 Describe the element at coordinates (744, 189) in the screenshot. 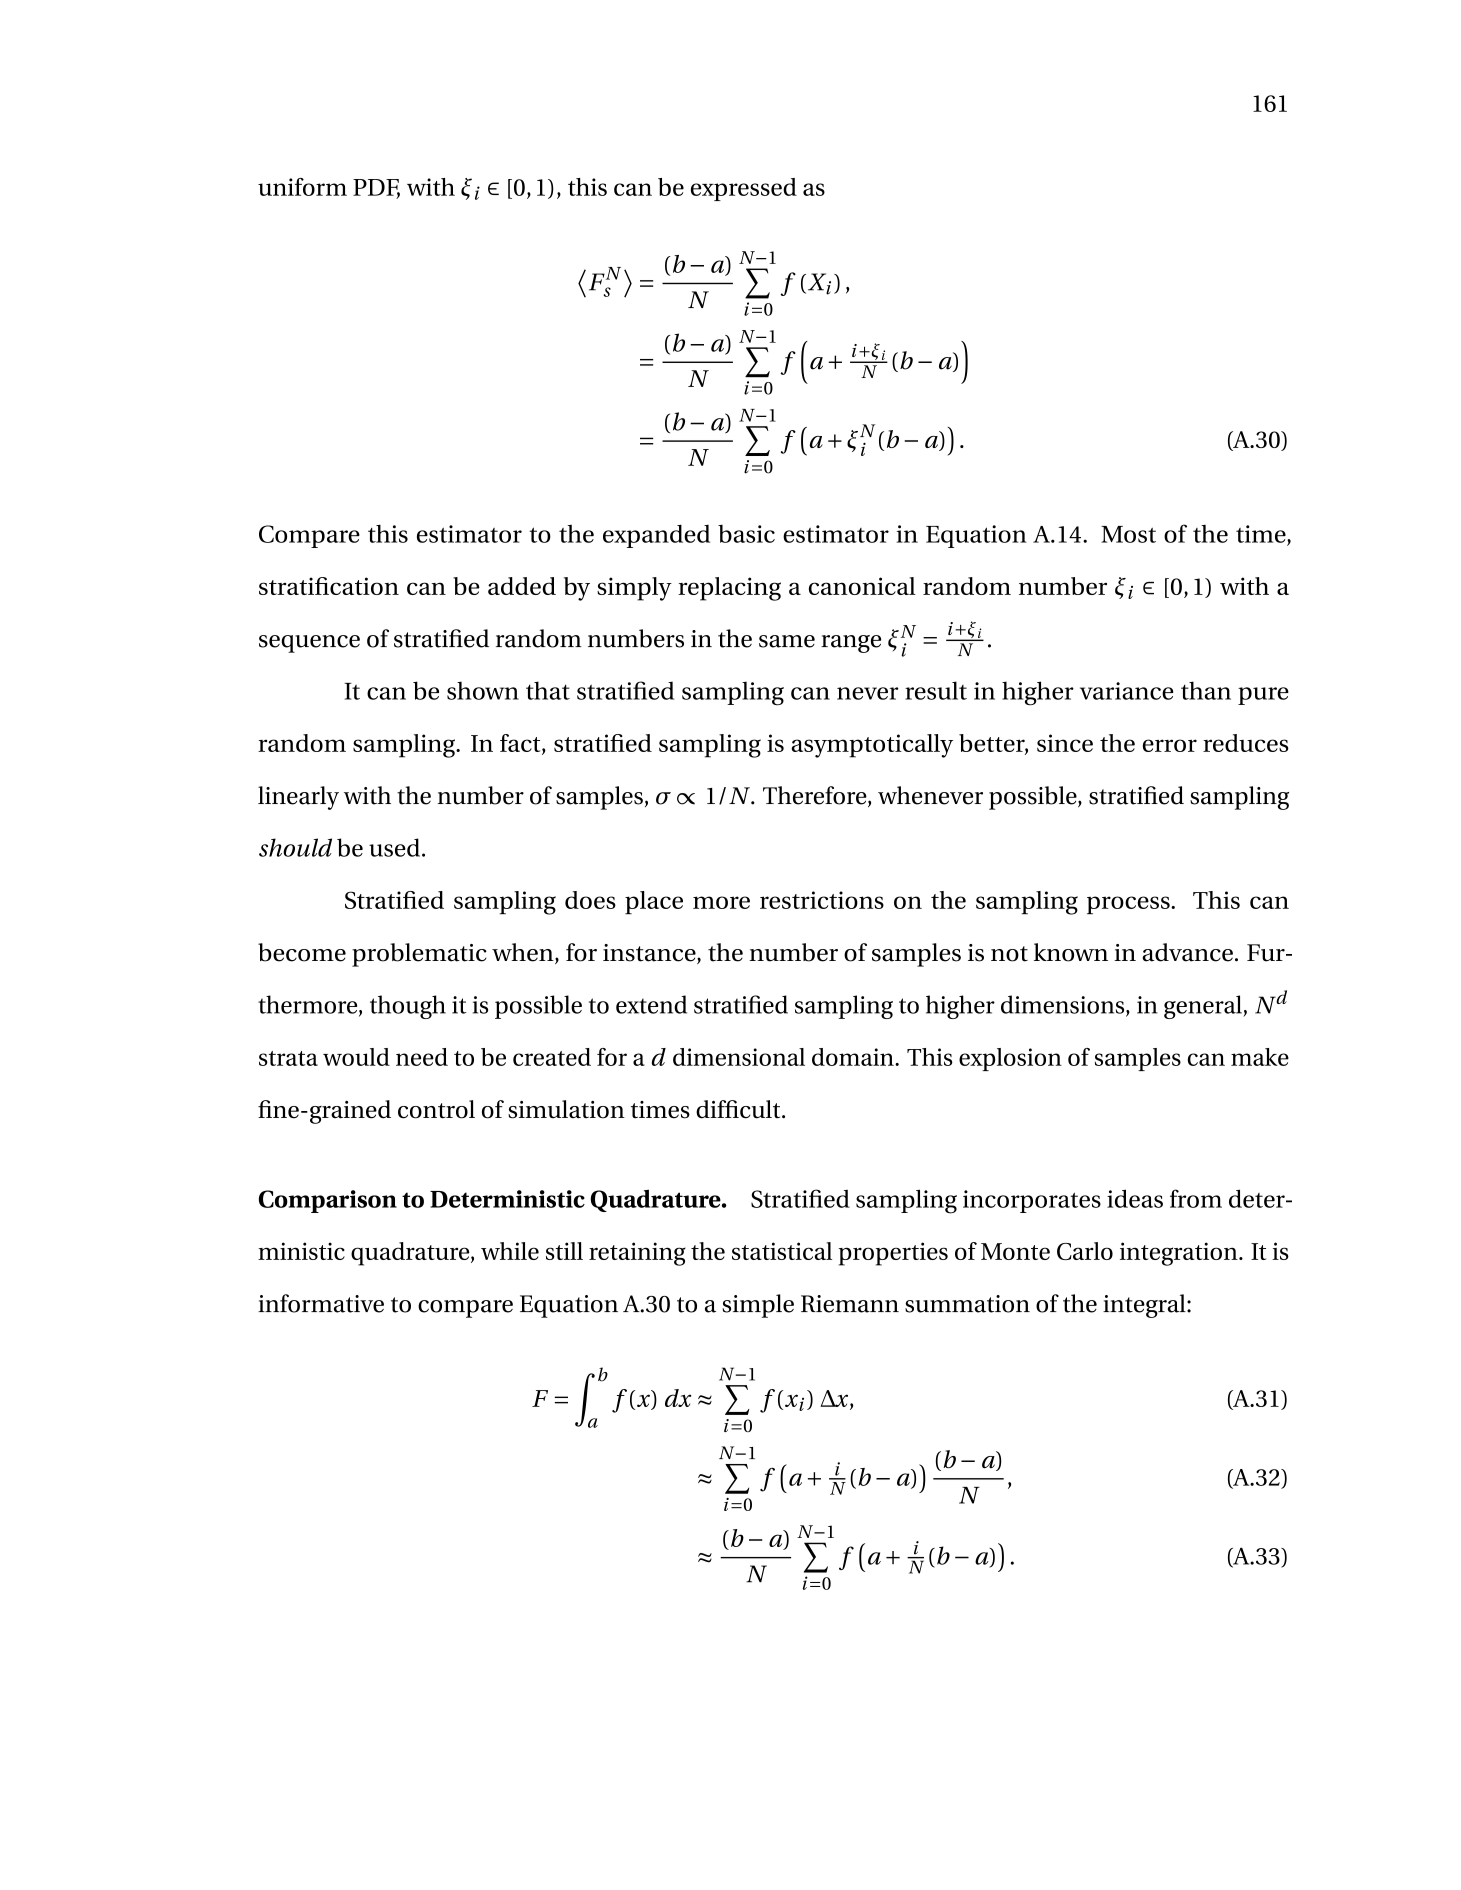

I see `expressed` at that location.
